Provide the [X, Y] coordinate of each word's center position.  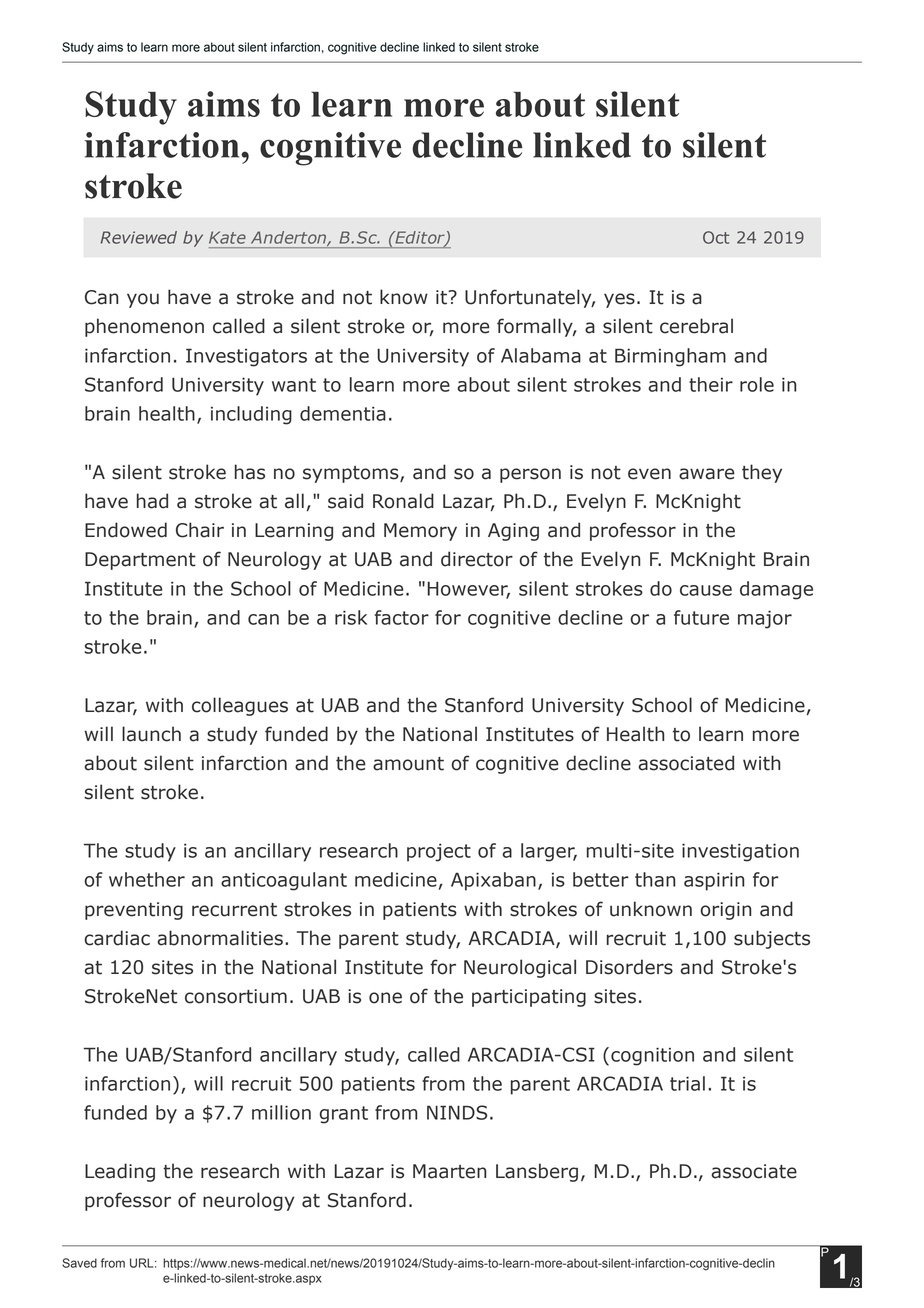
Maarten [449, 1171]
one [385, 998]
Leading [120, 1172]
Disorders [629, 967]
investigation [740, 852]
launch [151, 734]
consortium [236, 996]
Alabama [541, 355]
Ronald [403, 501]
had [152, 501]
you [143, 300]
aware [707, 474]
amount [408, 764]
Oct [716, 237]
